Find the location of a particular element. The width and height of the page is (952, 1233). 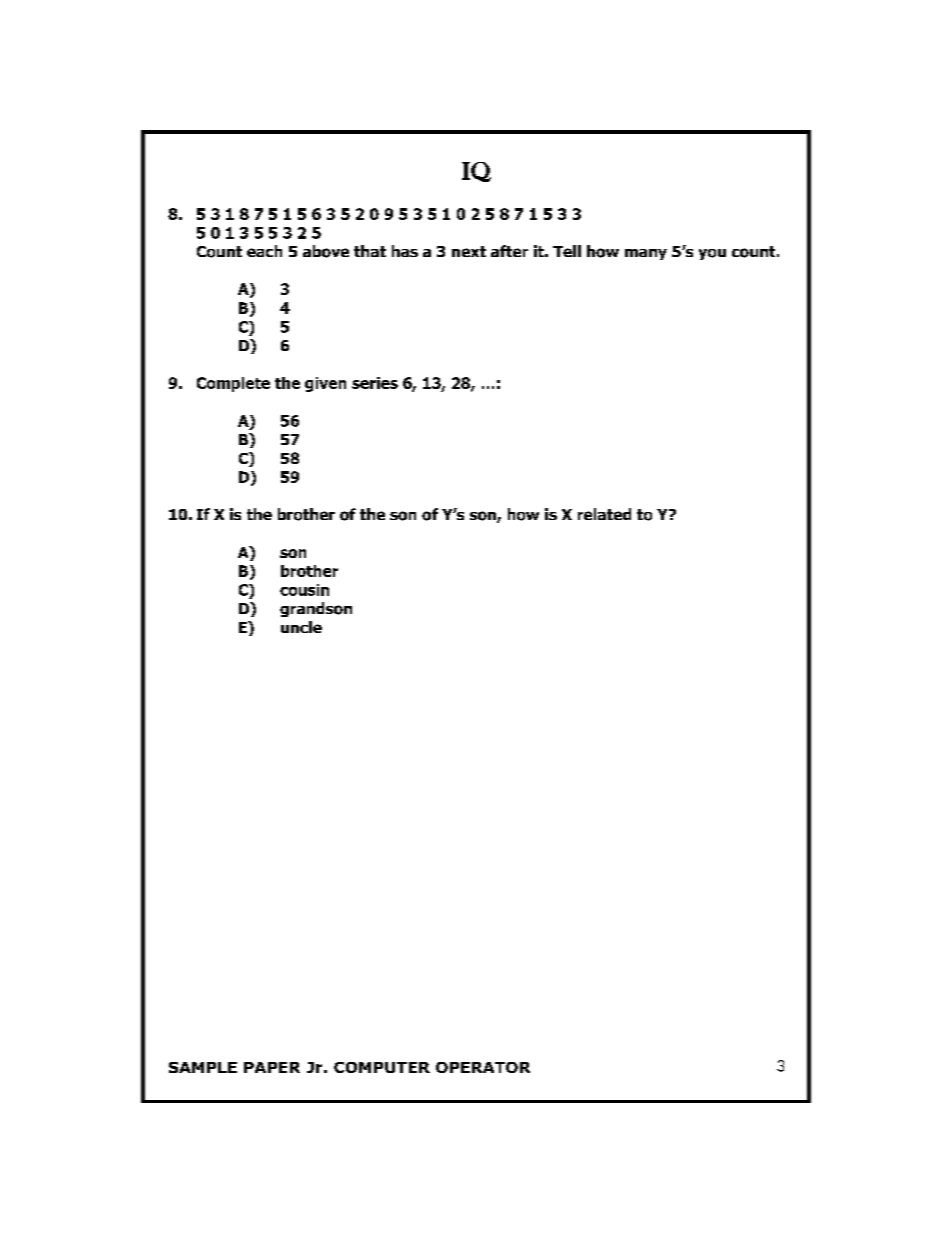

each is located at coordinates (264, 251).
